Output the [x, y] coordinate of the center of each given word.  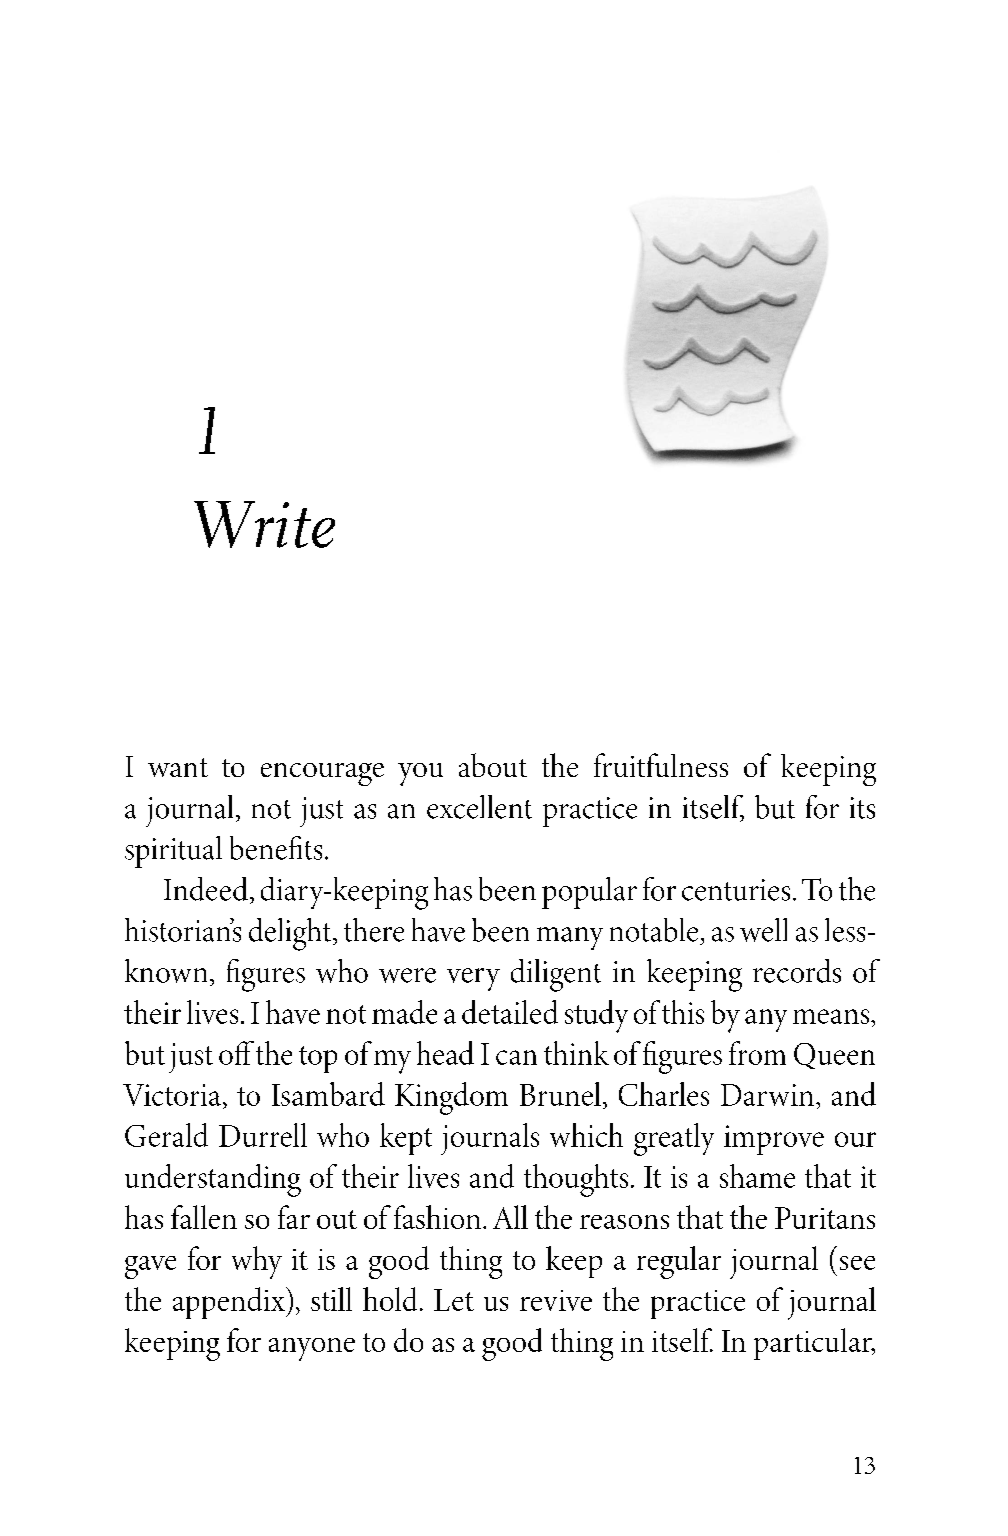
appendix [230, 1303]
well [763, 930]
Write [264, 524]
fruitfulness [661, 765]
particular [814, 1344]
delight [290, 934]
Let [454, 1300]
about [493, 765]
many [570, 938]
